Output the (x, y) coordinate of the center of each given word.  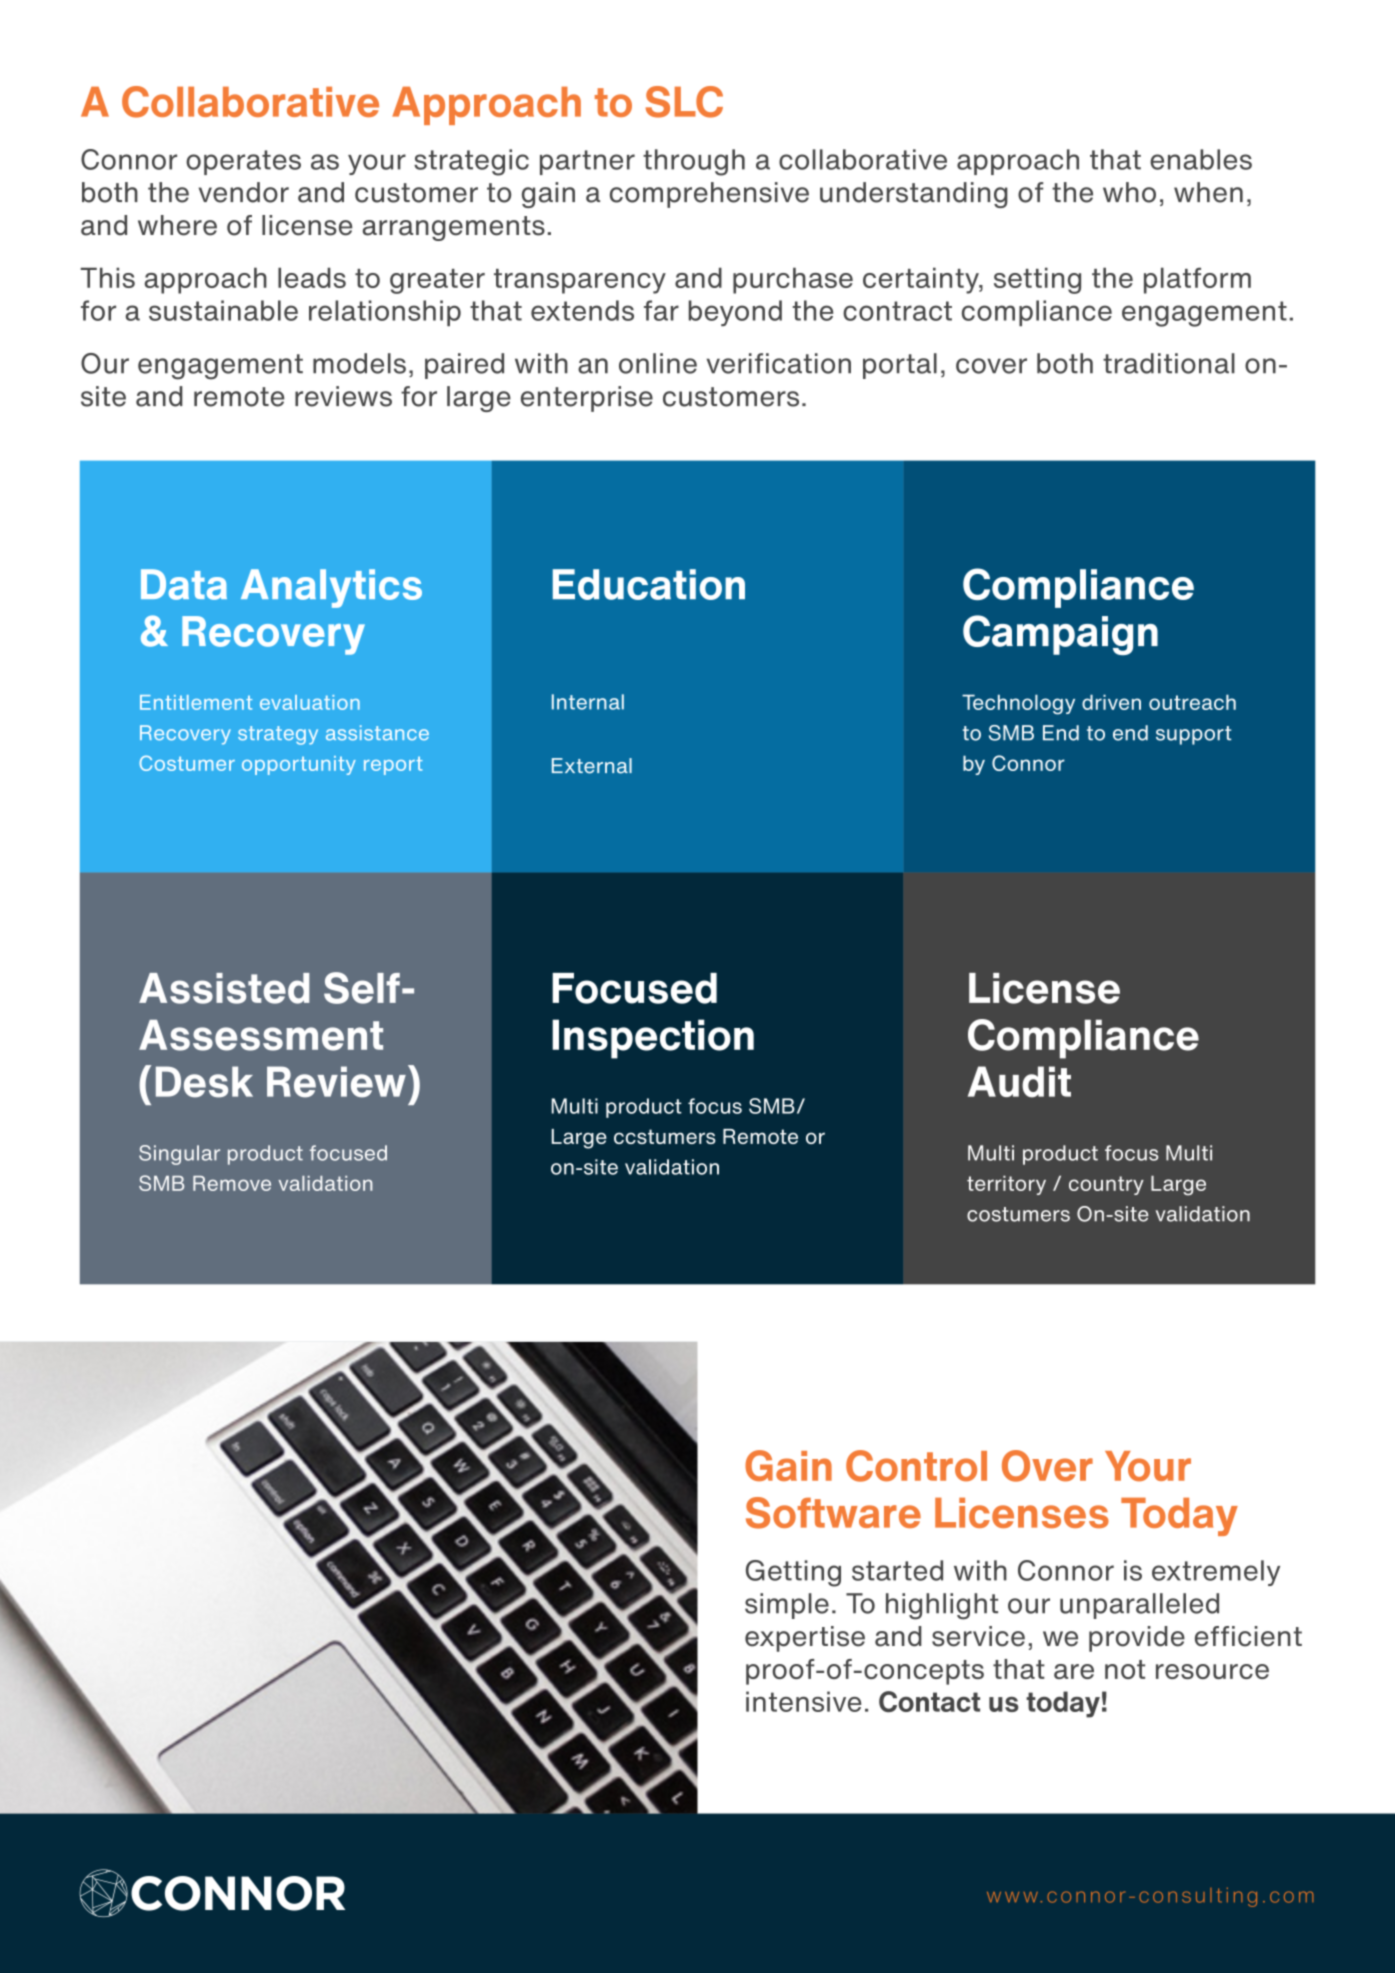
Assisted (224, 988)
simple (787, 1606)
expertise (805, 1639)
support (1193, 735)
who (1129, 192)
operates (243, 162)
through (694, 162)
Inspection (653, 1039)
